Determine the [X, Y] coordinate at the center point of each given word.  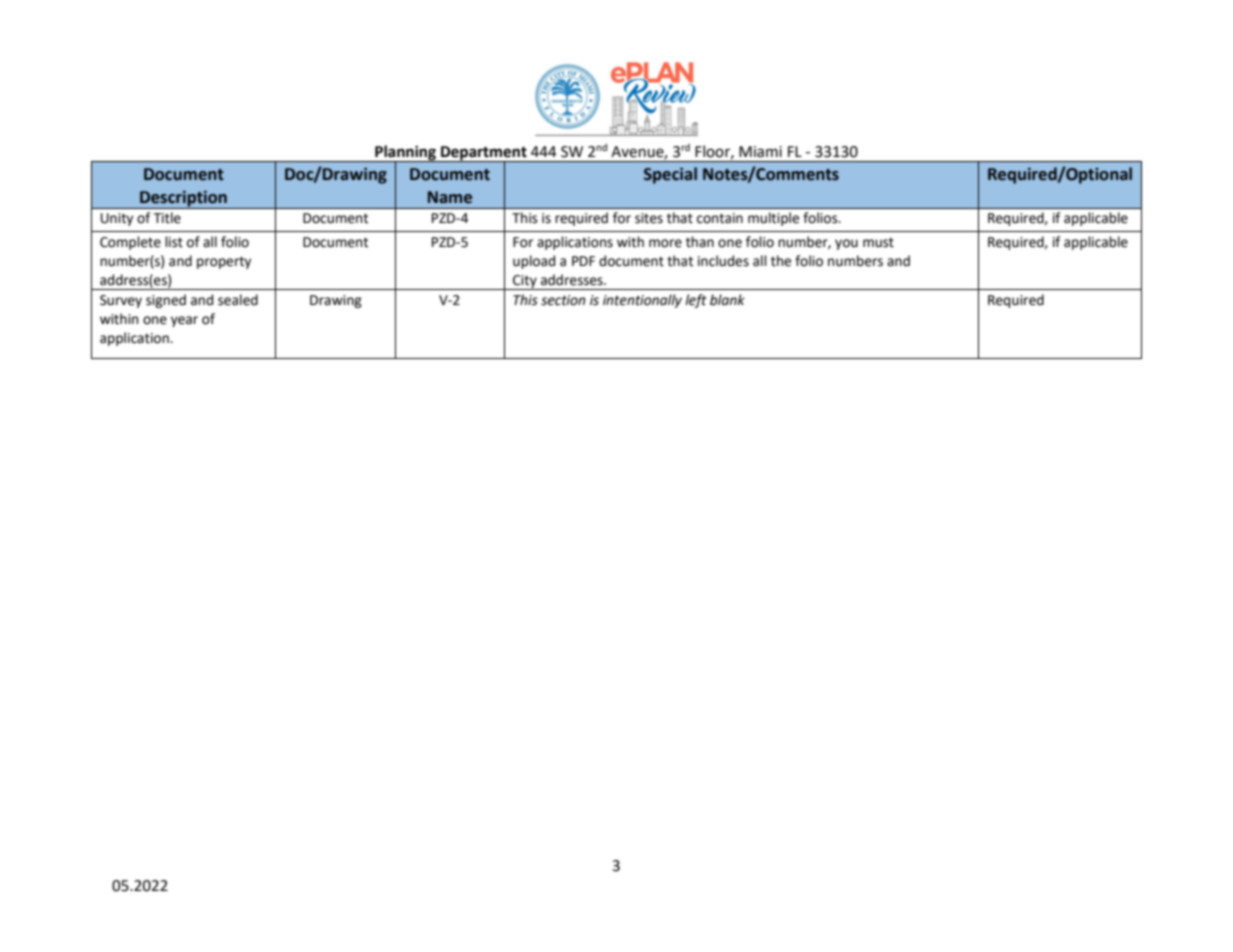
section [563, 300]
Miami [760, 152]
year [184, 321]
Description [183, 199]
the [781, 261]
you [846, 244]
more [665, 243]
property [224, 262]
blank [727, 300]
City [525, 282]
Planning [405, 153]
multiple [773, 219]
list [174, 242]
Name [450, 197]
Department [484, 154]
